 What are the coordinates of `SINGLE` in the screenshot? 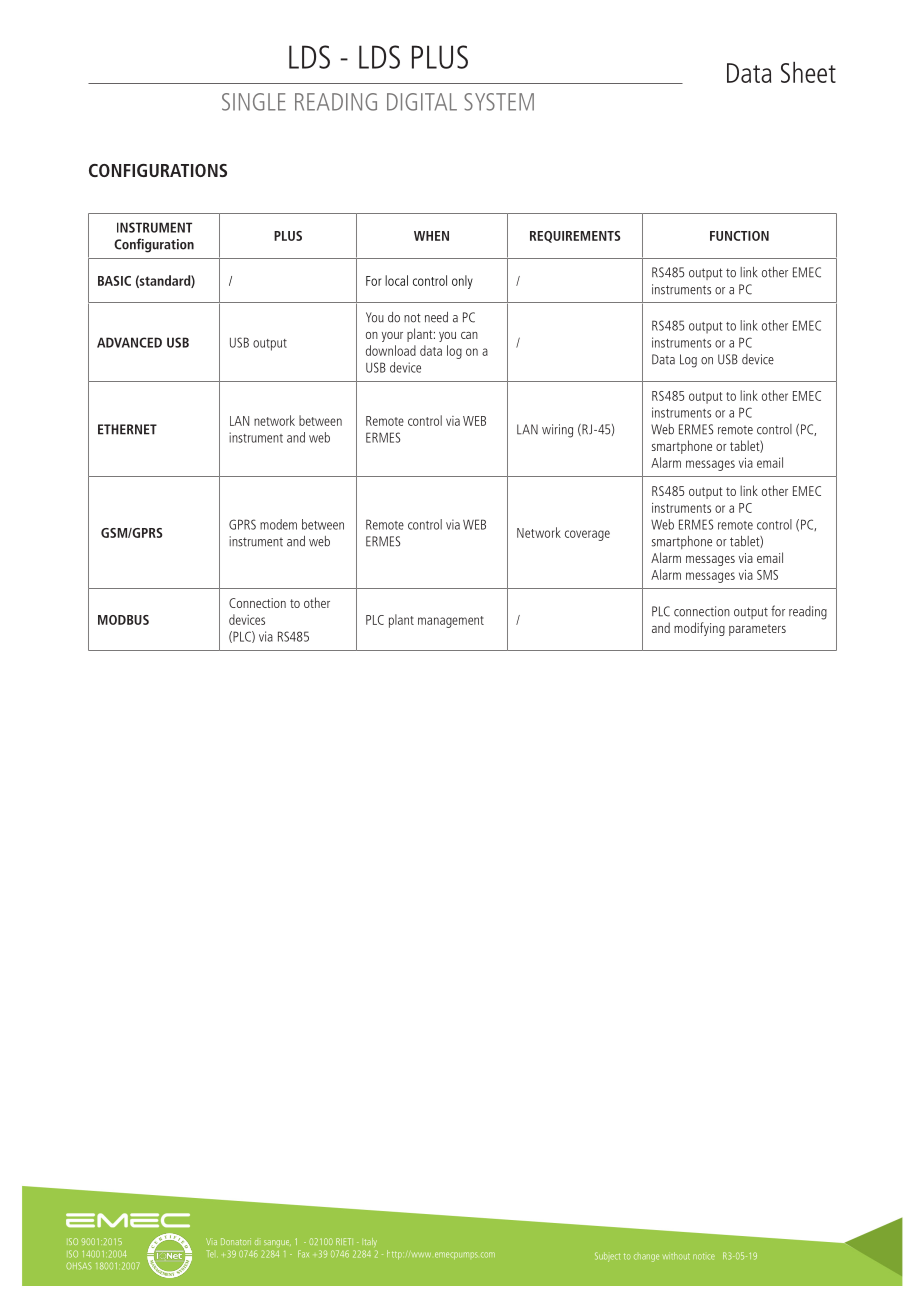 It's located at (254, 102).
